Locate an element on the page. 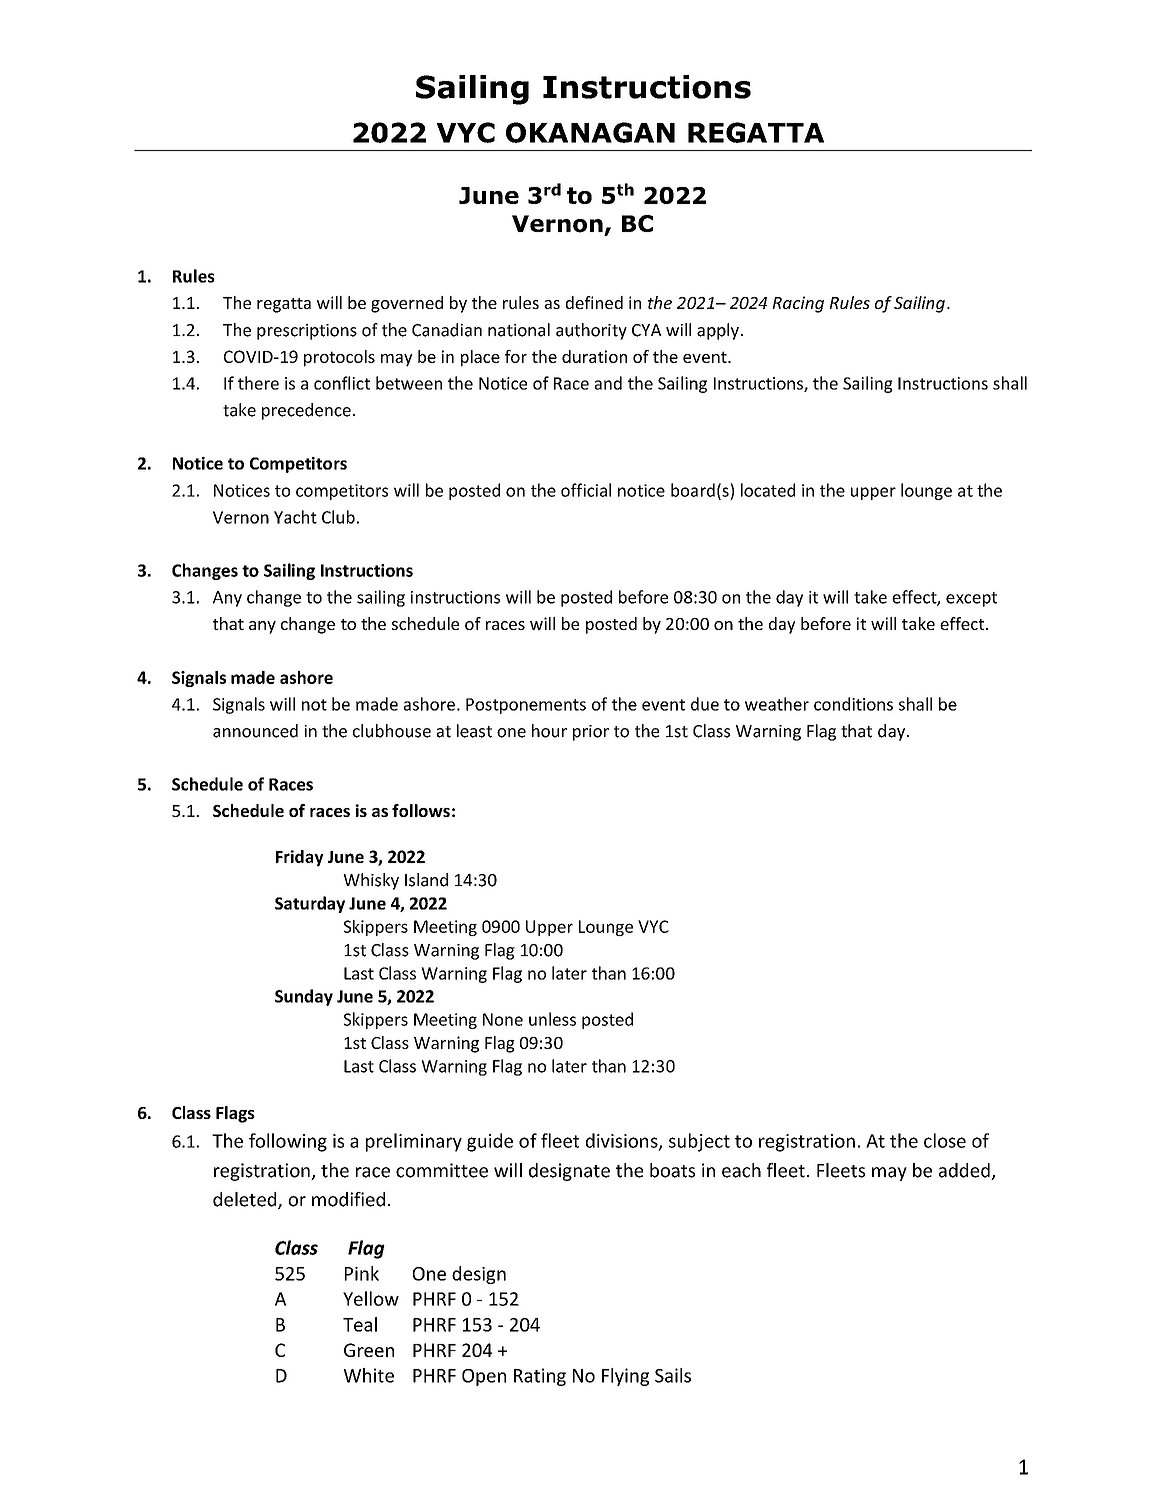 The height and width of the page is (1508, 1166). Sails is located at coordinates (673, 1375).
